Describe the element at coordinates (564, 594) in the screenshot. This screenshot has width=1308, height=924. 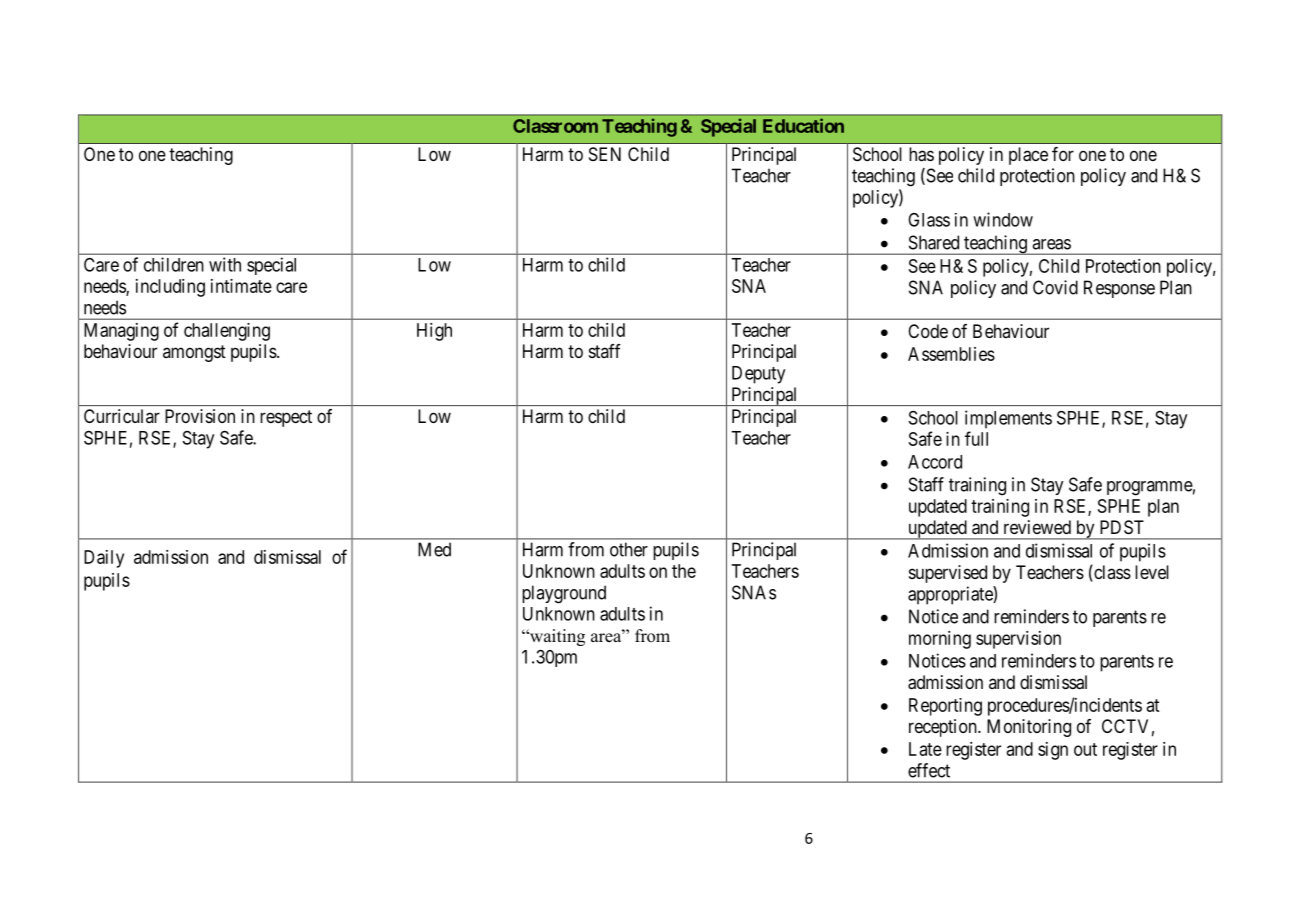
I see `playground` at that location.
